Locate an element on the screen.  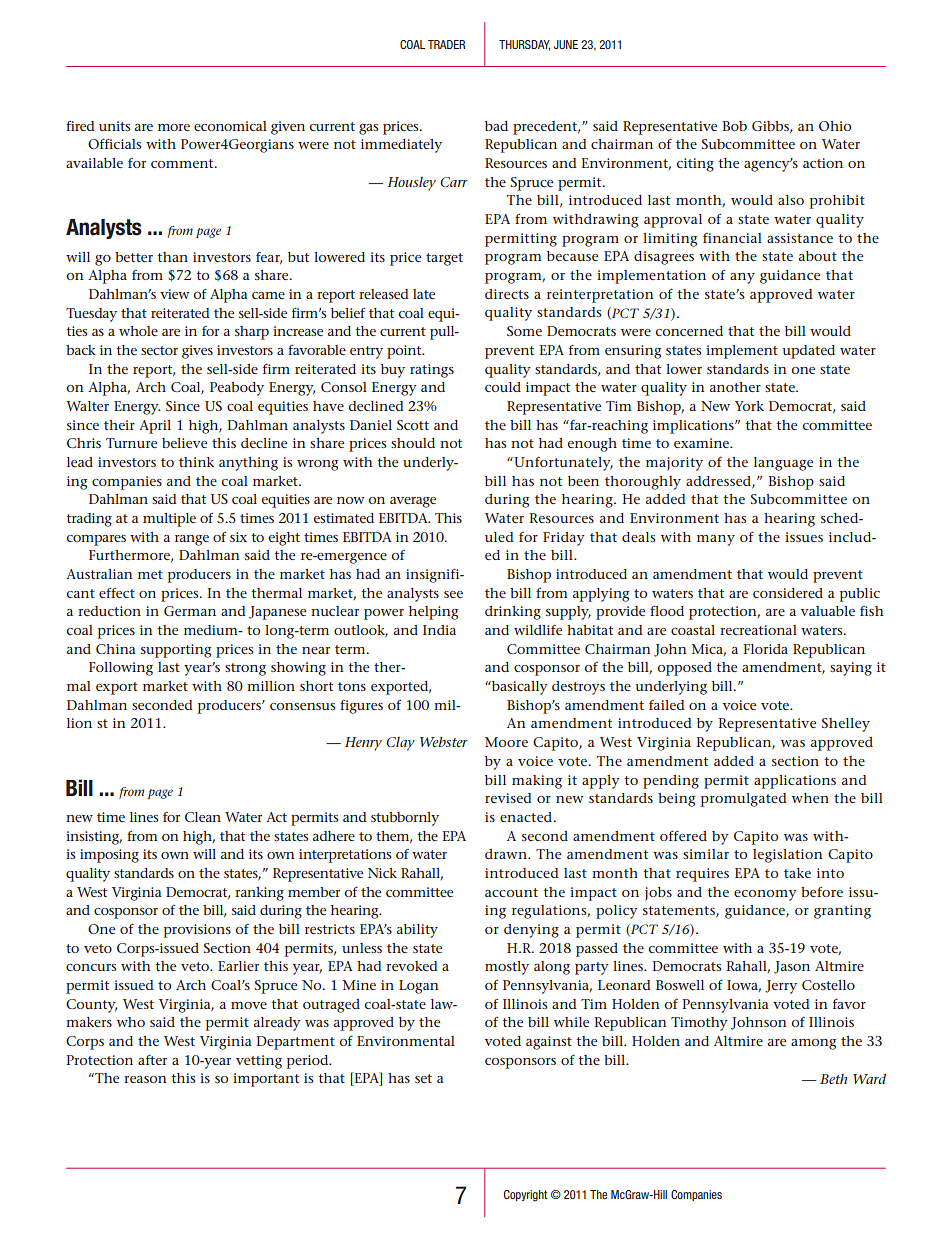
Bob is located at coordinates (735, 126).
